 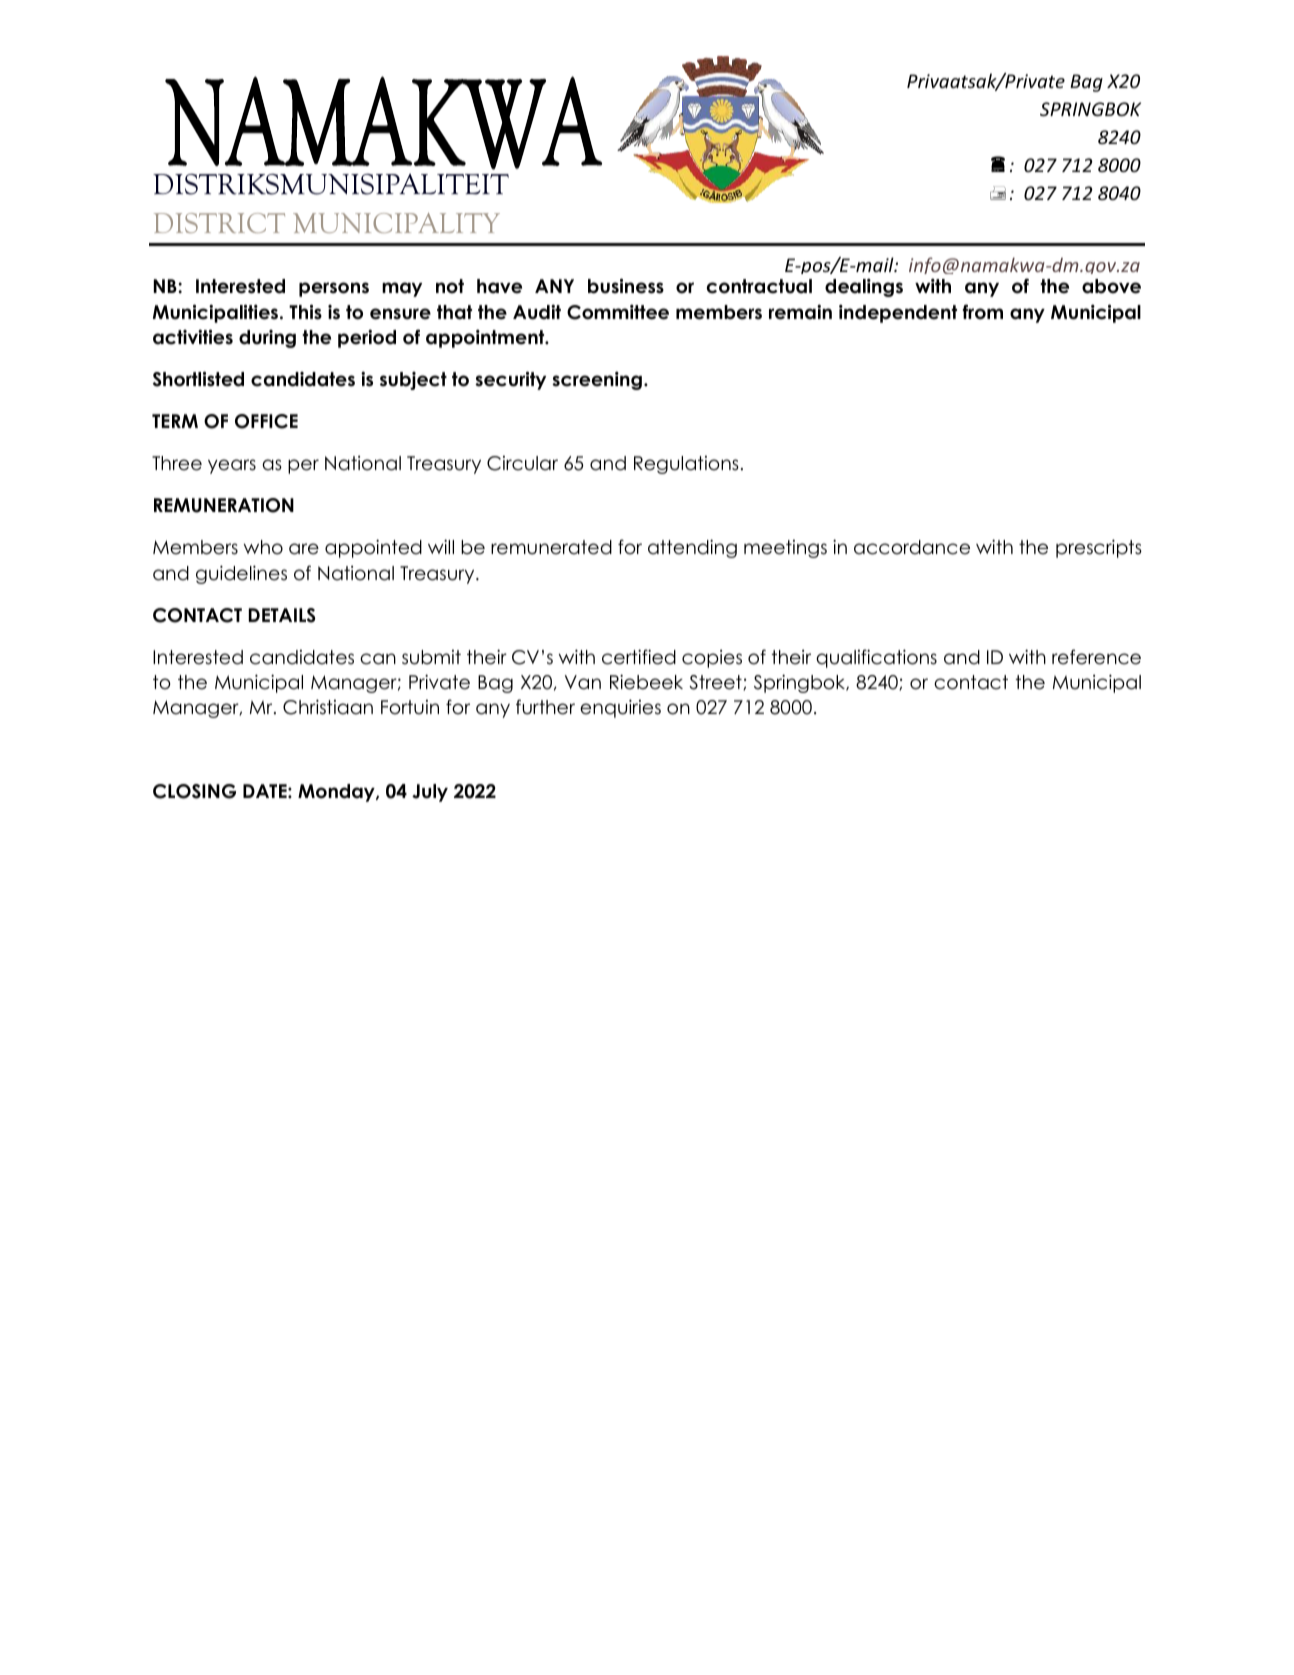 What do you see at coordinates (692, 548) in the page?
I see `attending` at bounding box center [692, 548].
